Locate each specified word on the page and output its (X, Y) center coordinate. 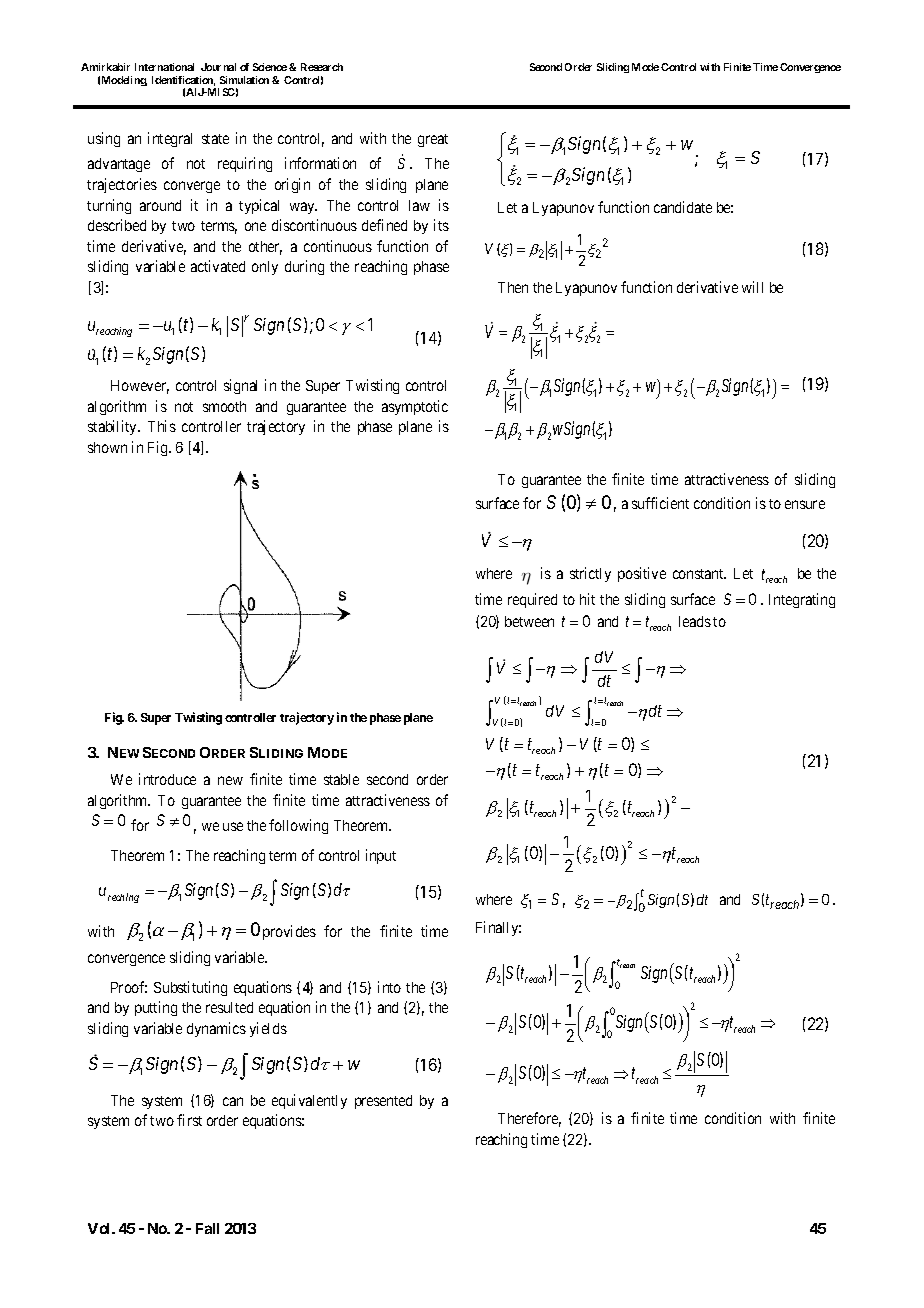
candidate (683, 207)
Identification (183, 81)
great (433, 140)
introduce (167, 779)
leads (695, 621)
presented (383, 1102)
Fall (207, 1228)
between (529, 621)
